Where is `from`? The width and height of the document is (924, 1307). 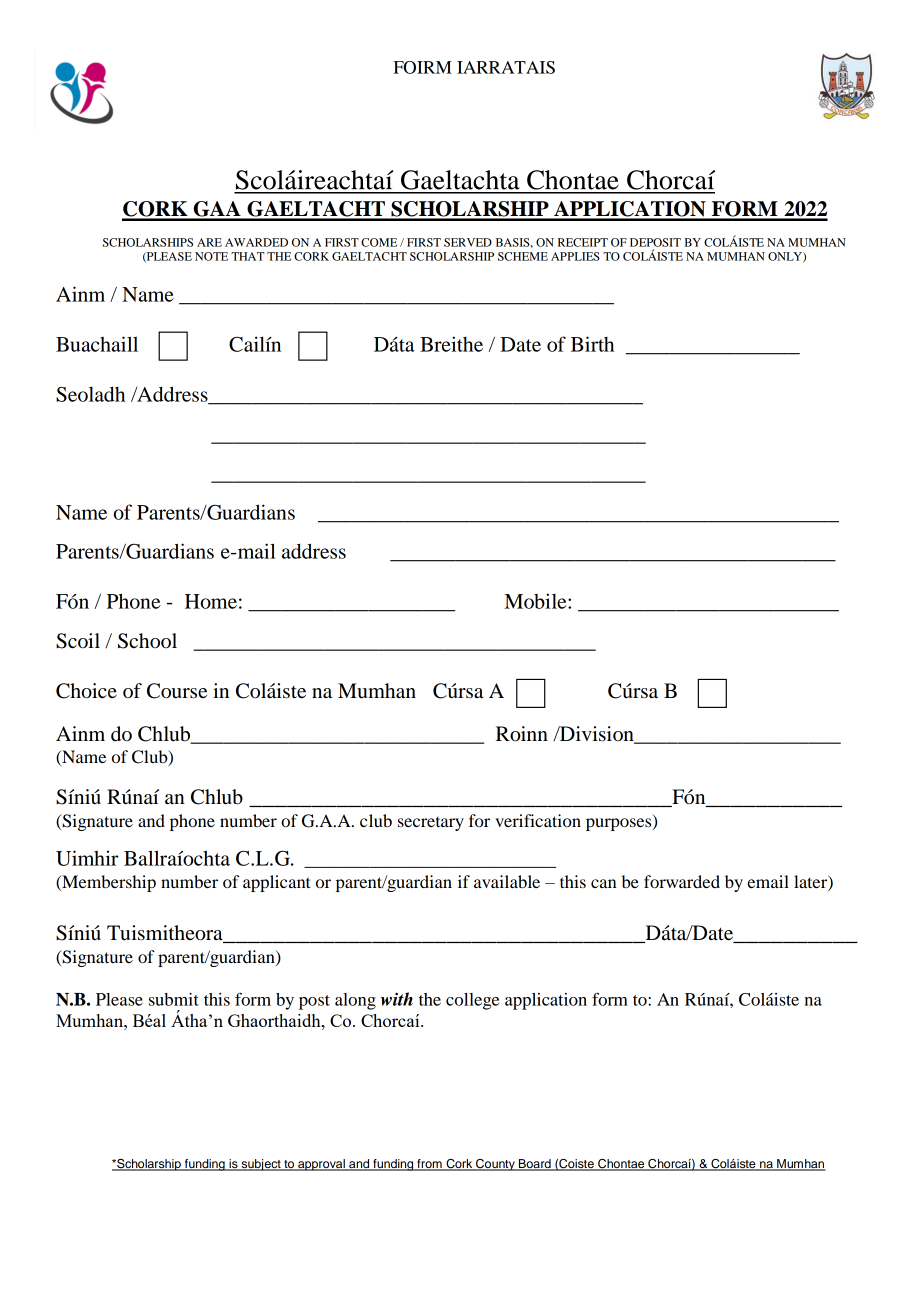 from is located at coordinates (429, 1165).
